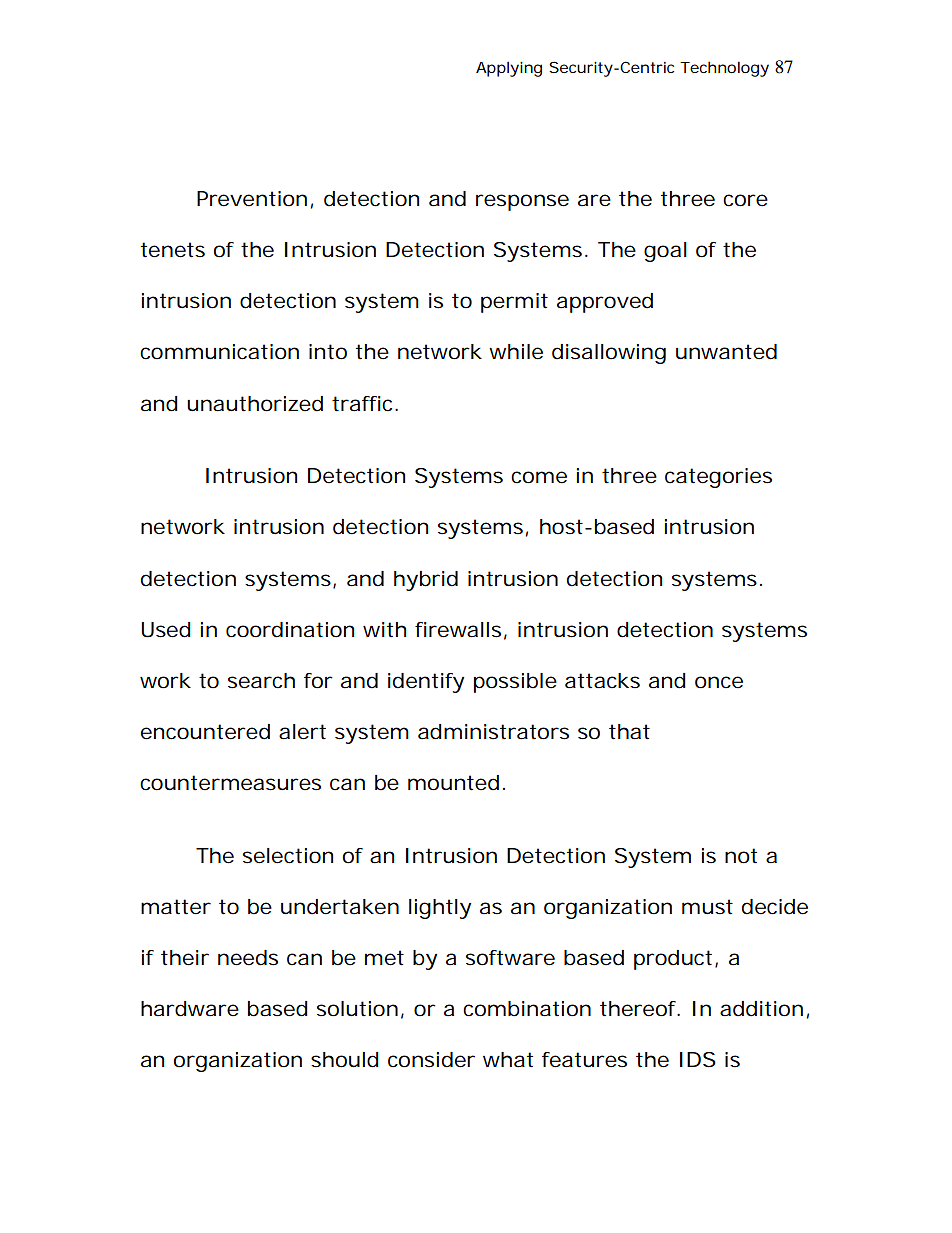 The width and height of the screenshot is (952, 1233). What do you see at coordinates (726, 352) in the screenshot?
I see `unwanted` at bounding box center [726, 352].
